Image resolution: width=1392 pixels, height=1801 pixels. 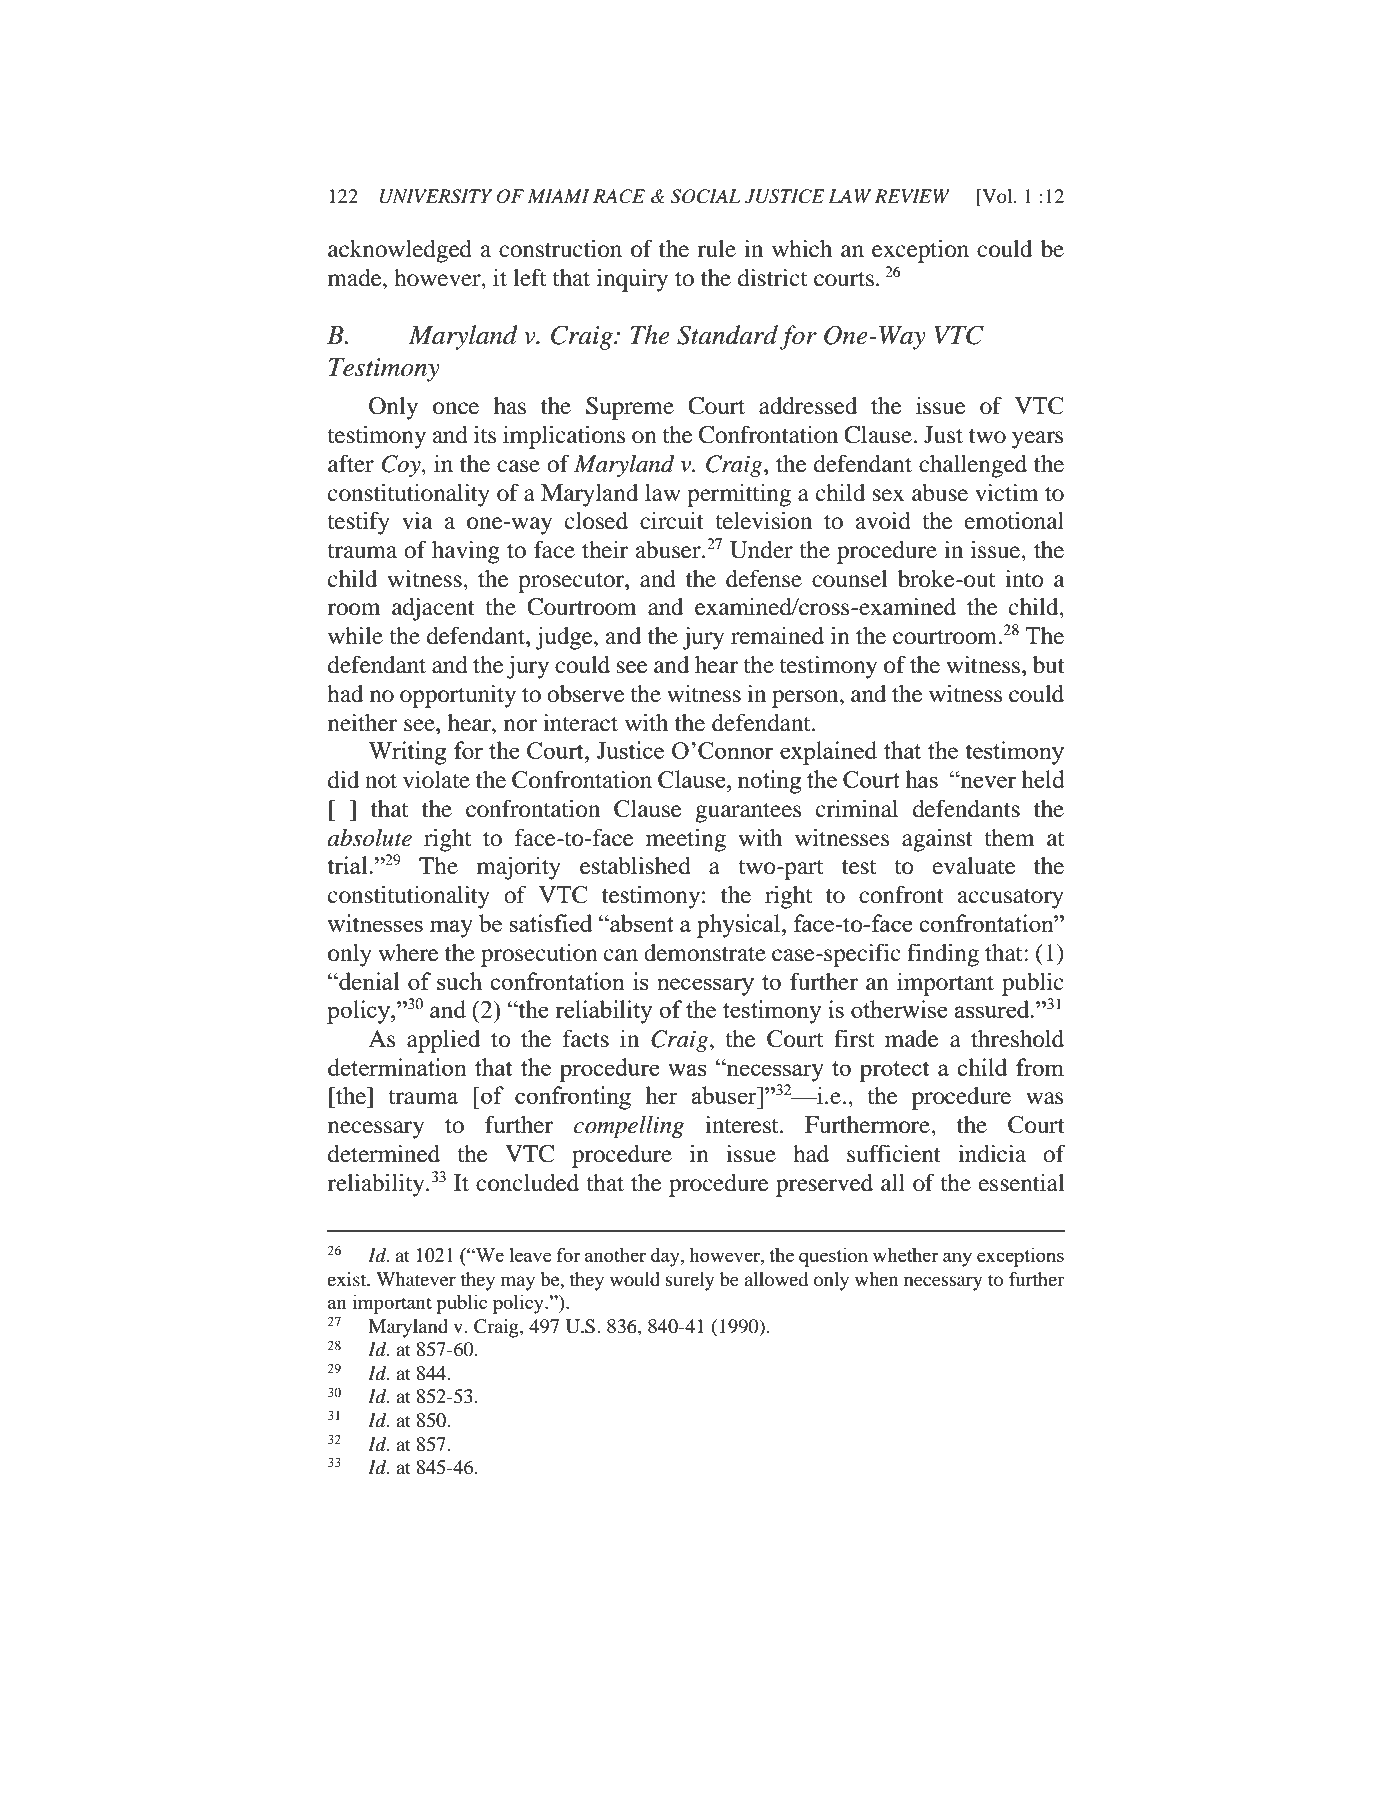 I want to click on such, so click(x=459, y=981).
